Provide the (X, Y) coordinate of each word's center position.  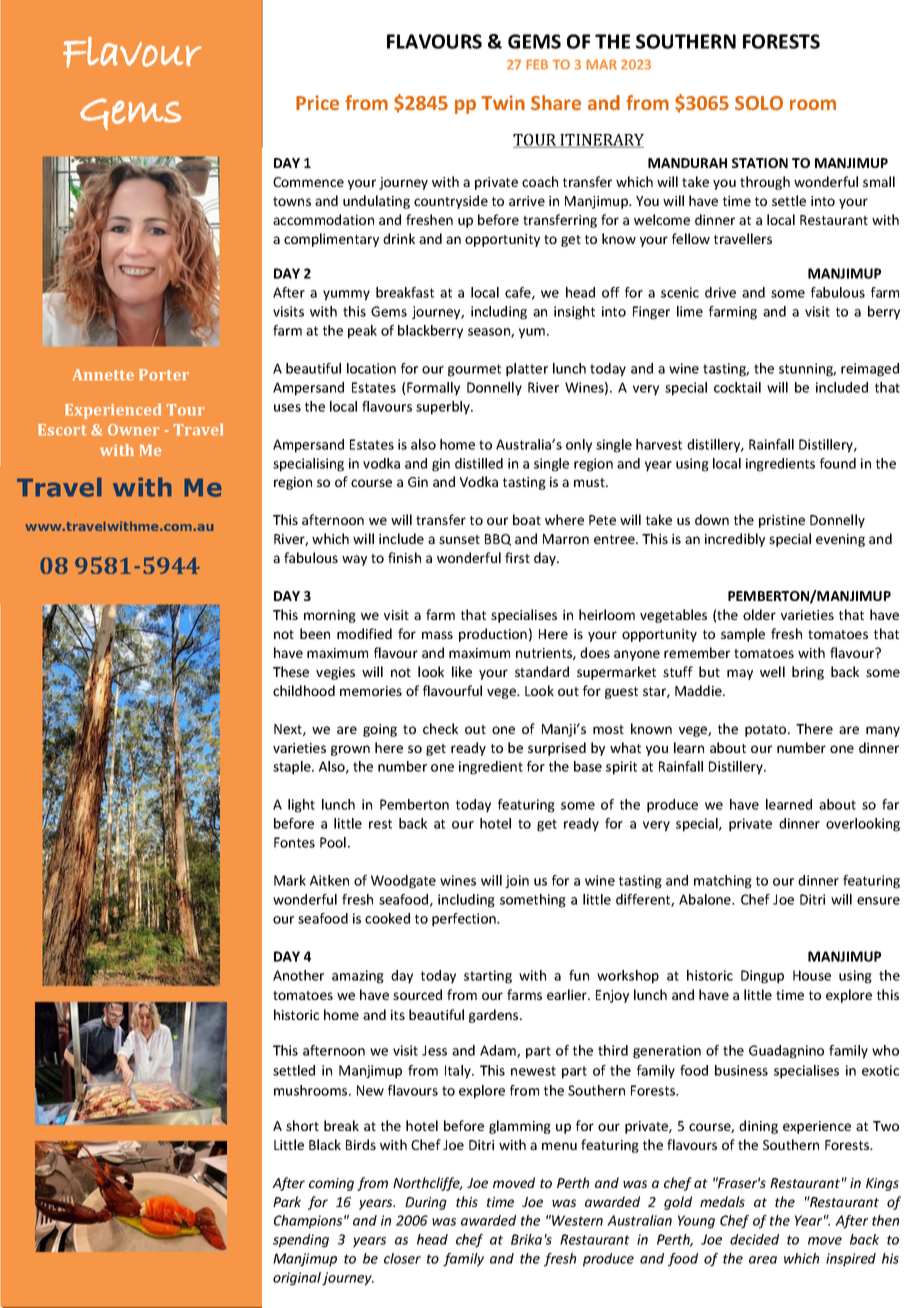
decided (754, 1239)
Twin (503, 102)
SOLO (759, 103)
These (291, 671)
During (426, 1203)
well (772, 671)
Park (287, 1201)
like (462, 671)
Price (317, 102)
